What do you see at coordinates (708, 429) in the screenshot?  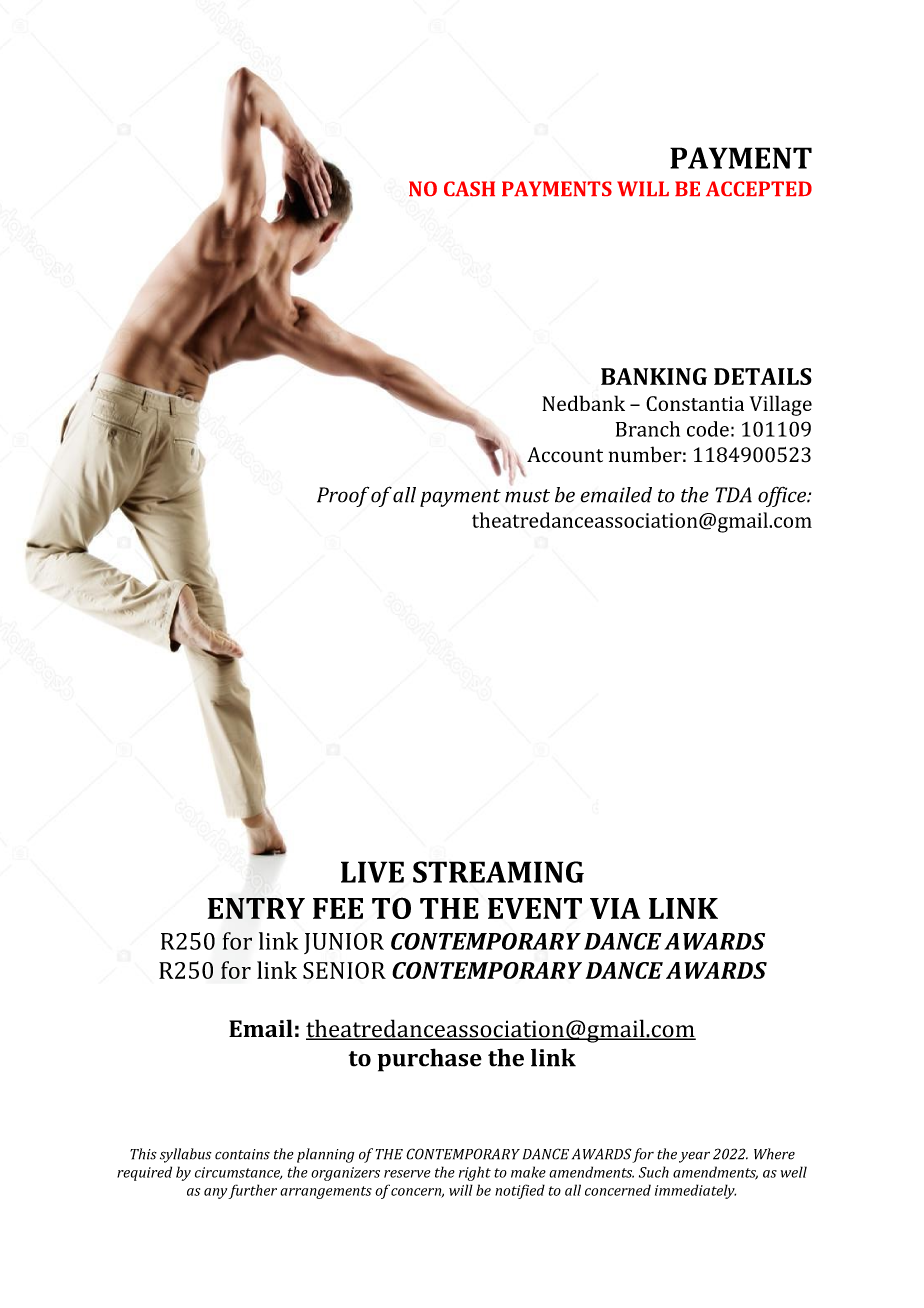 I see `code` at bounding box center [708, 429].
